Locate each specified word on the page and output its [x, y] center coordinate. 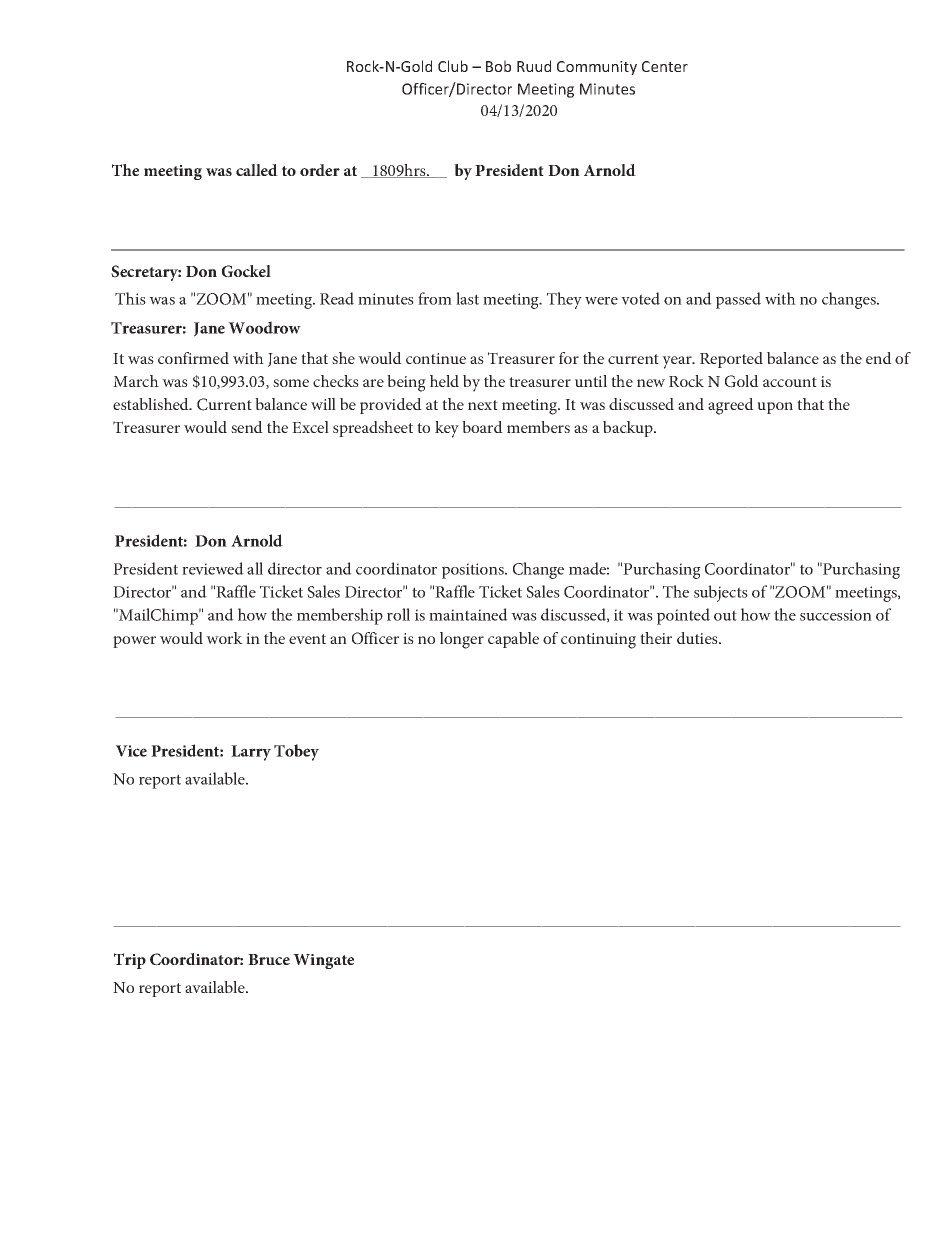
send [247, 427]
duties [698, 638]
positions [474, 571]
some [291, 383]
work [224, 638]
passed [738, 300]
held [444, 381]
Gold [742, 381]
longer [462, 640]
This [130, 298]
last [467, 298]
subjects [721, 593]
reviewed [213, 568]
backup [629, 429]
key [447, 429]
